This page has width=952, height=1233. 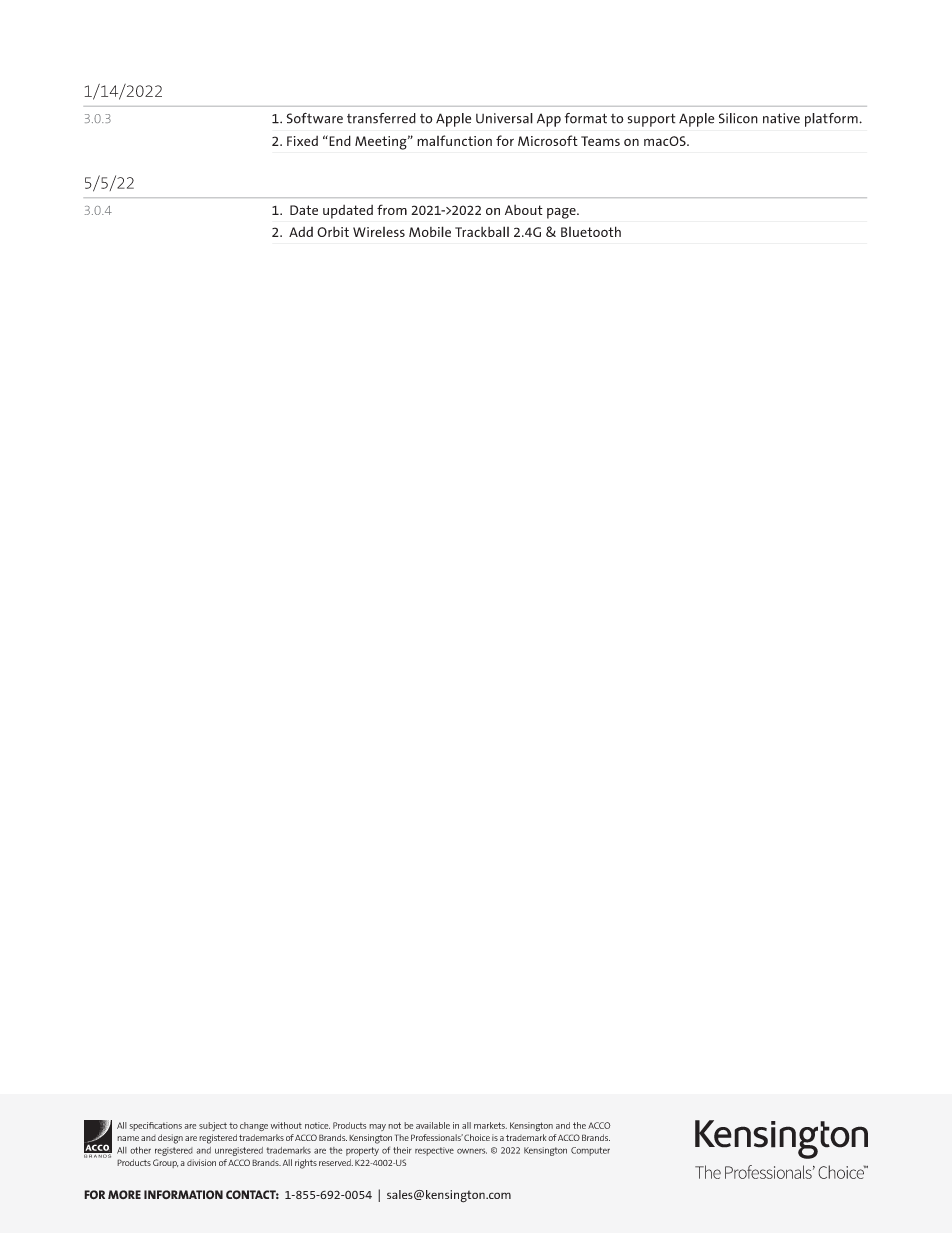 I want to click on Orbit, so click(x=333, y=232).
